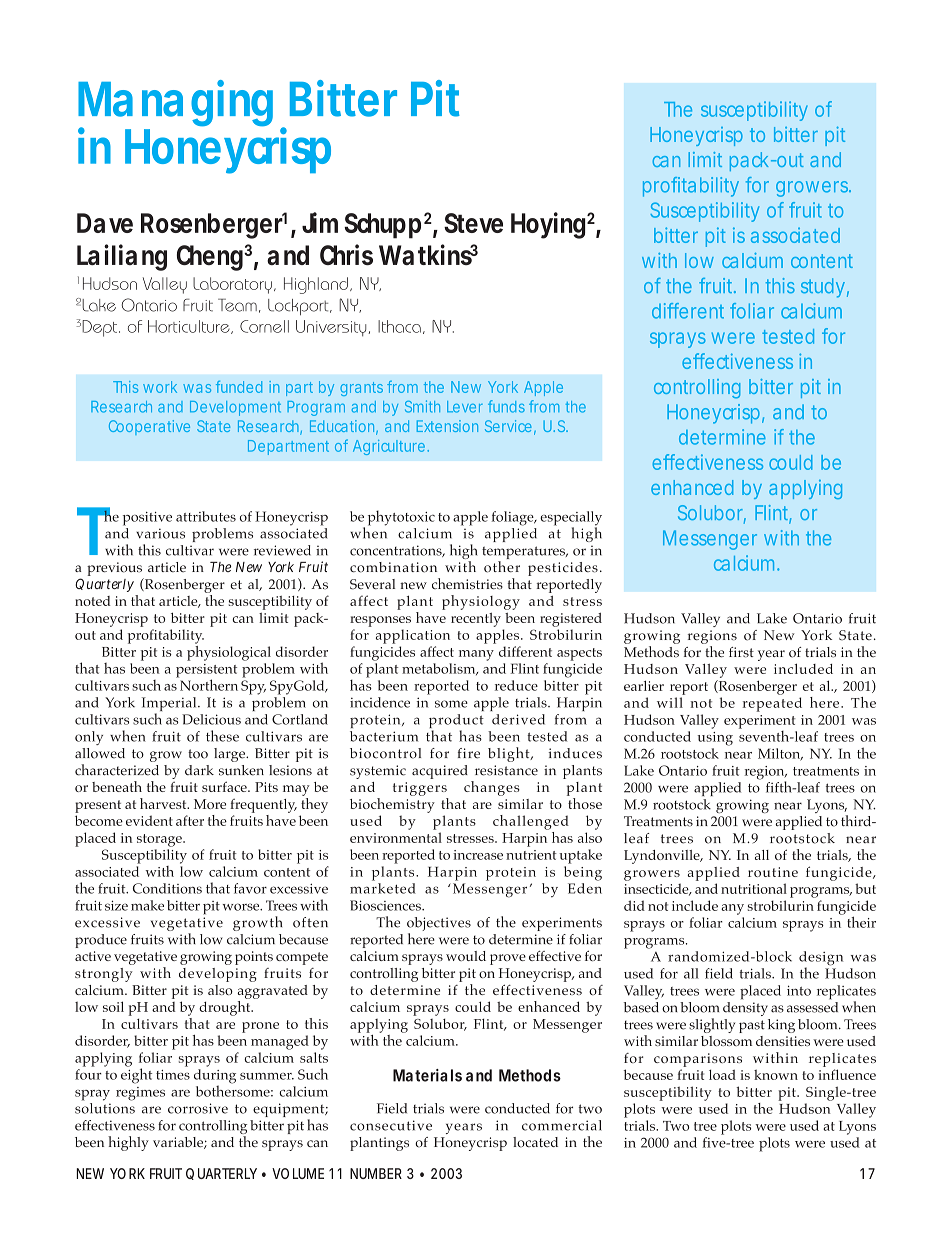 This screenshot has width=952, height=1233. What do you see at coordinates (170, 705) in the screenshot?
I see `Imperial` at bounding box center [170, 705].
